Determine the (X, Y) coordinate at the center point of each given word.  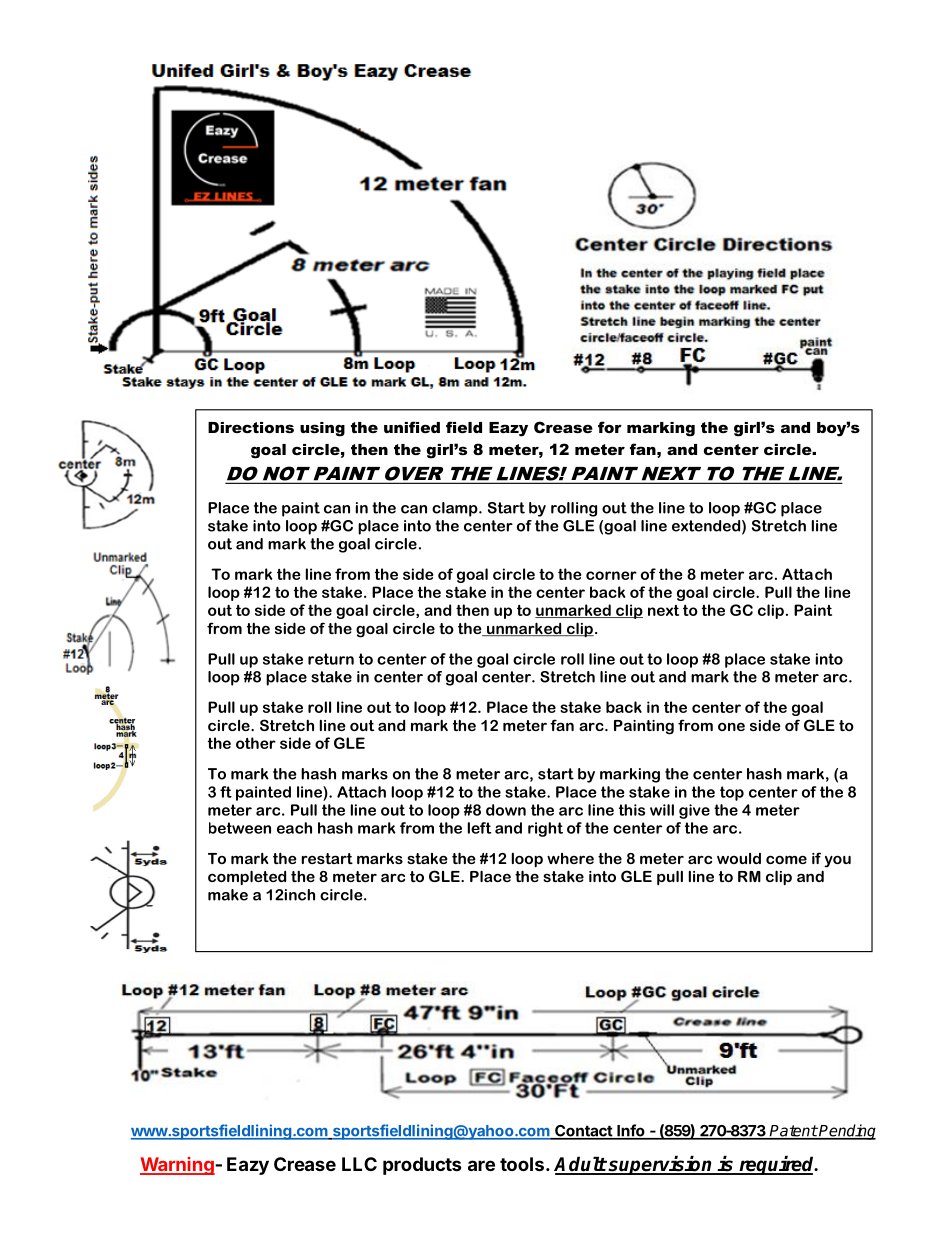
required (777, 1165)
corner (611, 575)
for (610, 427)
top (732, 793)
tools (522, 1164)
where (570, 858)
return (331, 659)
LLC (359, 1164)
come (786, 859)
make (228, 895)
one (731, 726)
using (322, 429)
